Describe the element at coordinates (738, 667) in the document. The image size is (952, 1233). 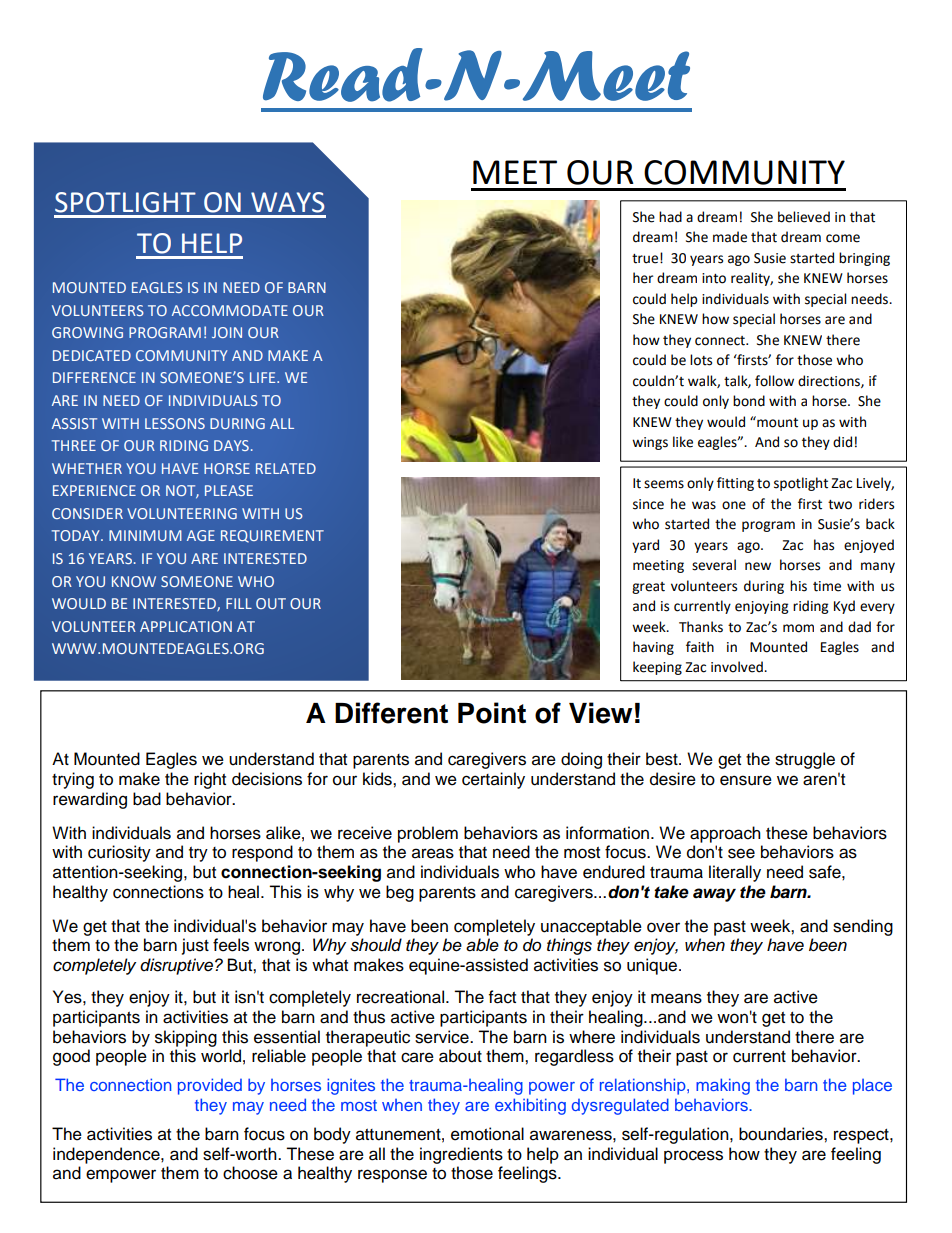
I see `involved` at that location.
